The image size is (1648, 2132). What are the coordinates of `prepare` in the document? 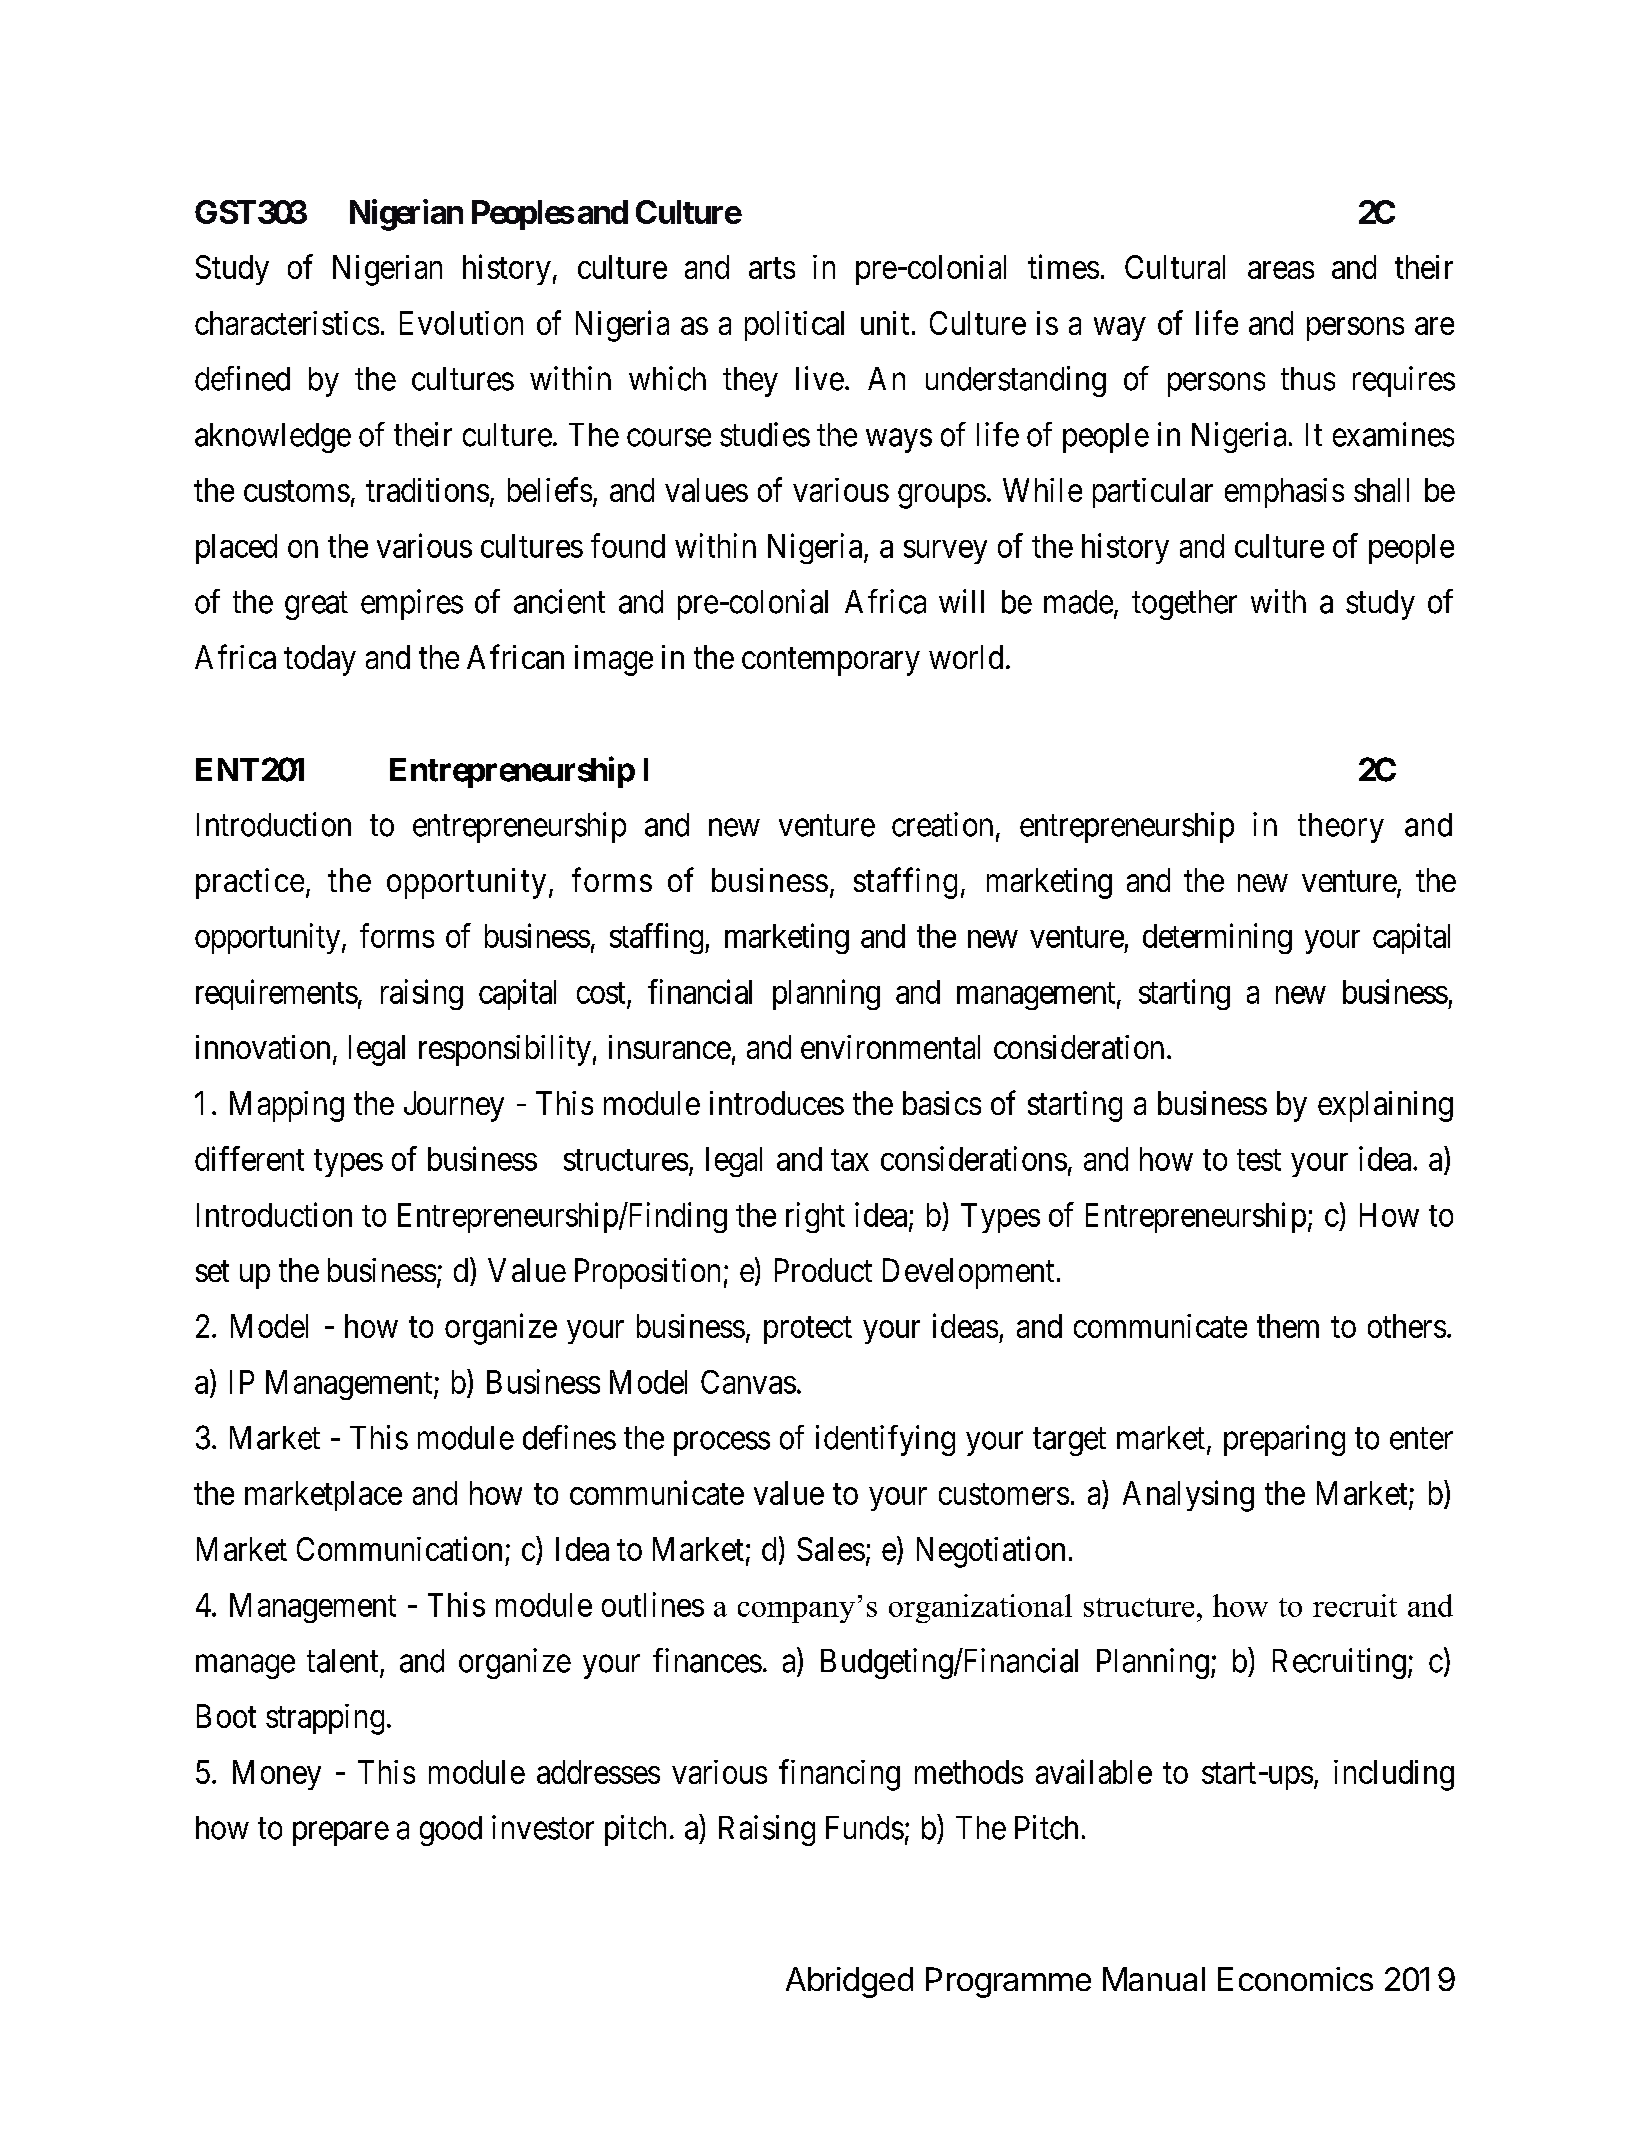 It's located at (341, 1834).
